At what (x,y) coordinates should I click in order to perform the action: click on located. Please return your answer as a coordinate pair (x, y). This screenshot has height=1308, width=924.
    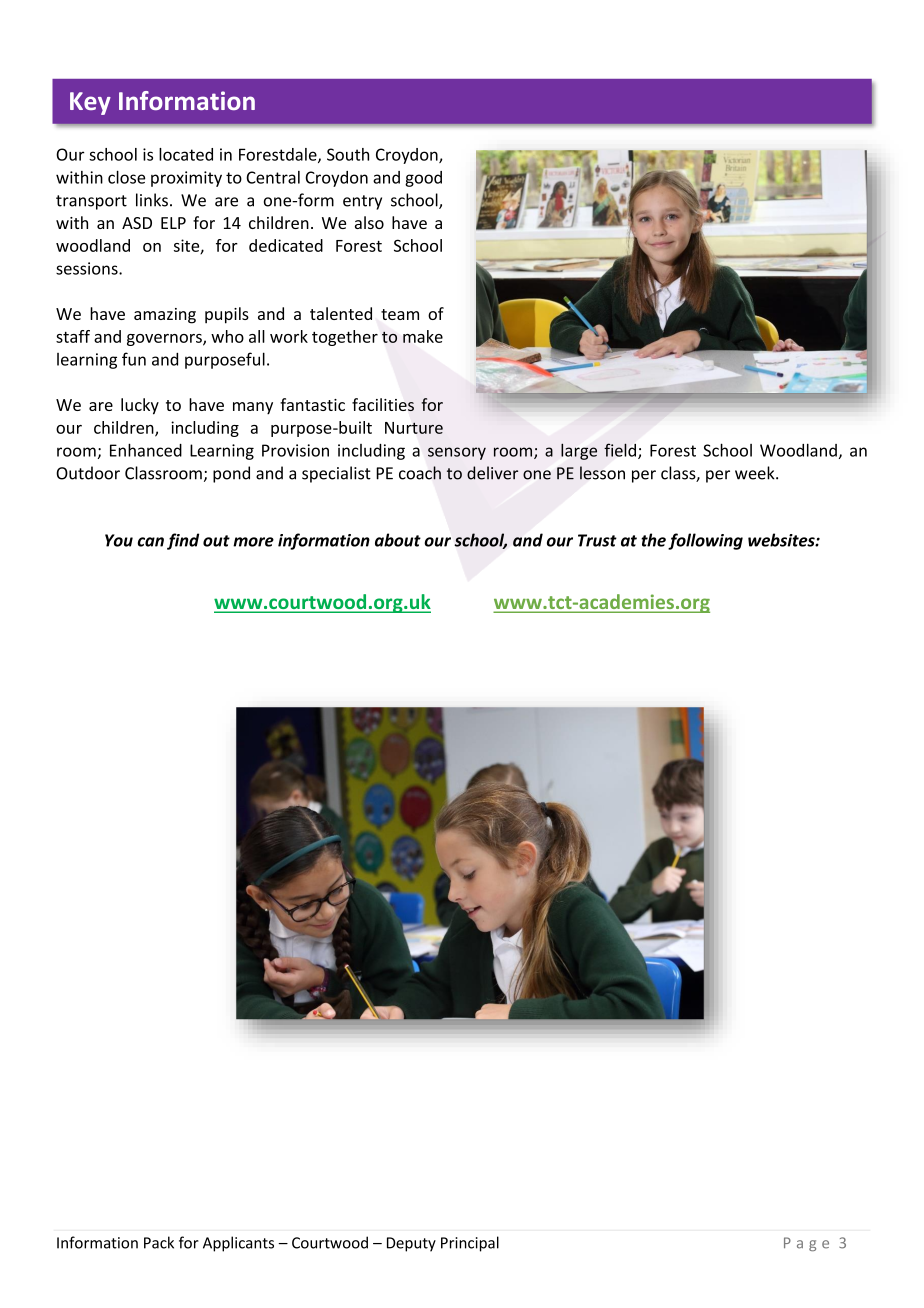
    Looking at the image, I should click on (186, 154).
